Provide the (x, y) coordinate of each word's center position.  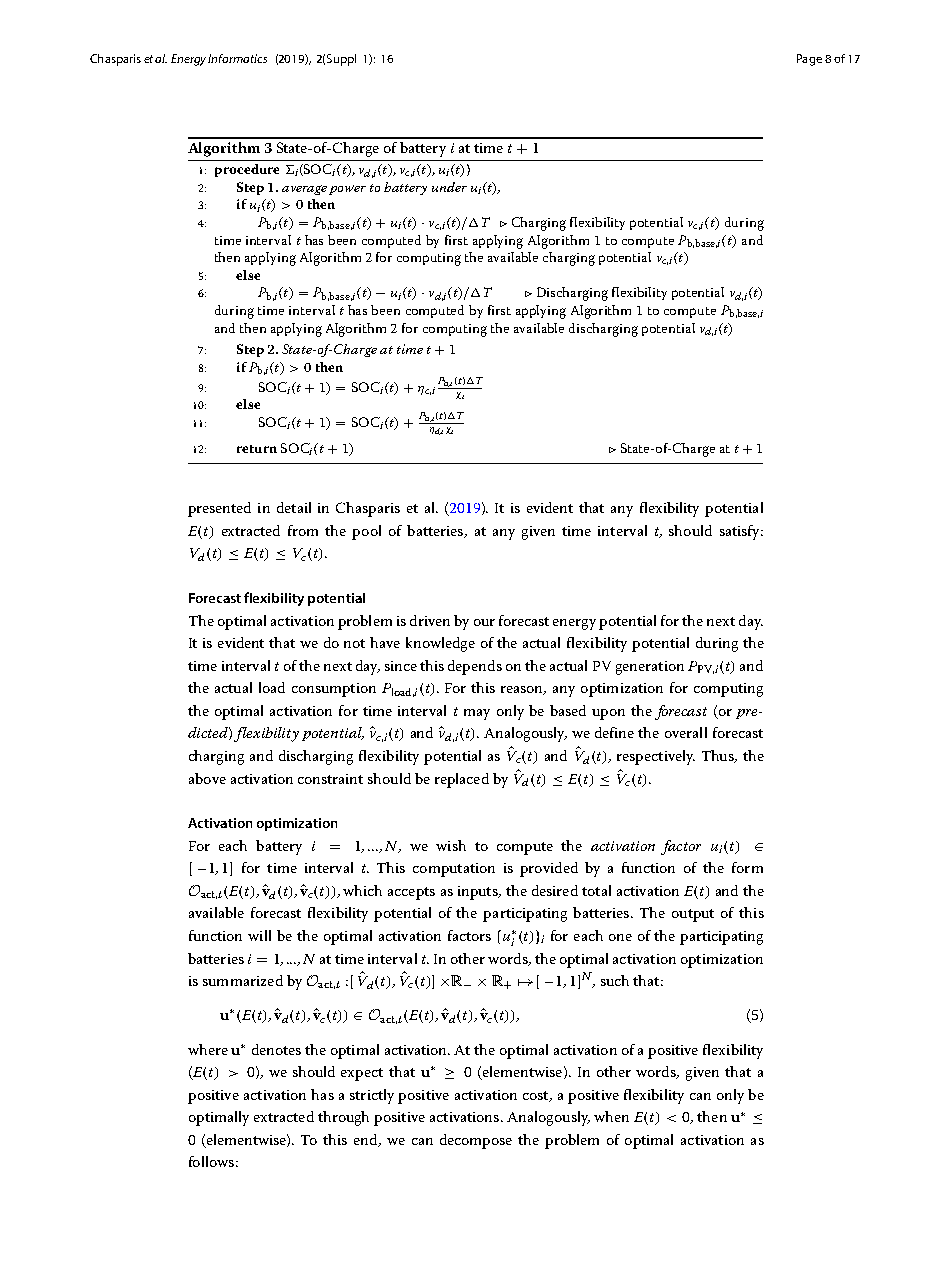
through (343, 1118)
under (449, 187)
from (303, 530)
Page (809, 60)
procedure (247, 170)
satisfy (741, 532)
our (484, 622)
